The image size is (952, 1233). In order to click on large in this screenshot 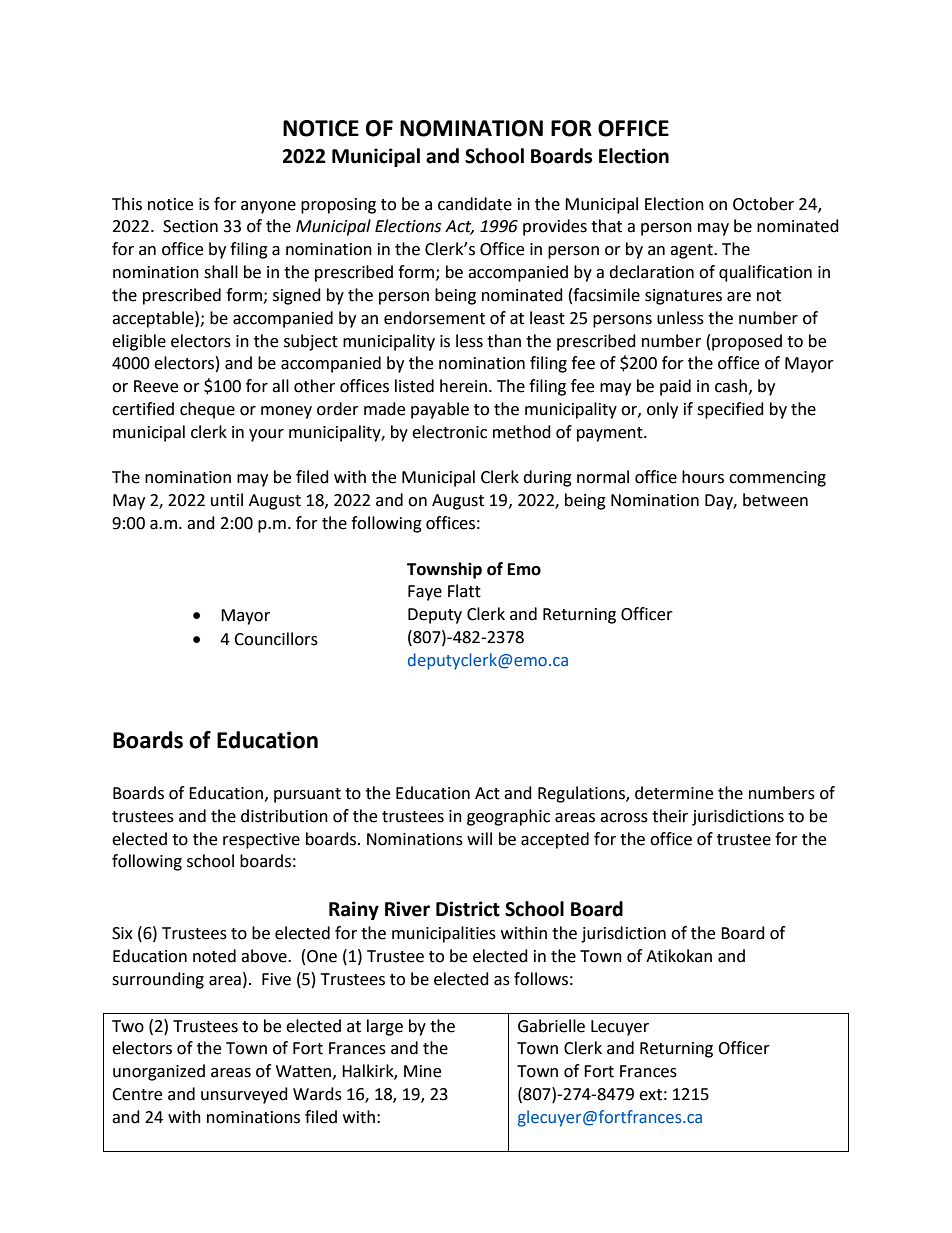, I will do `click(385, 1027)`.
